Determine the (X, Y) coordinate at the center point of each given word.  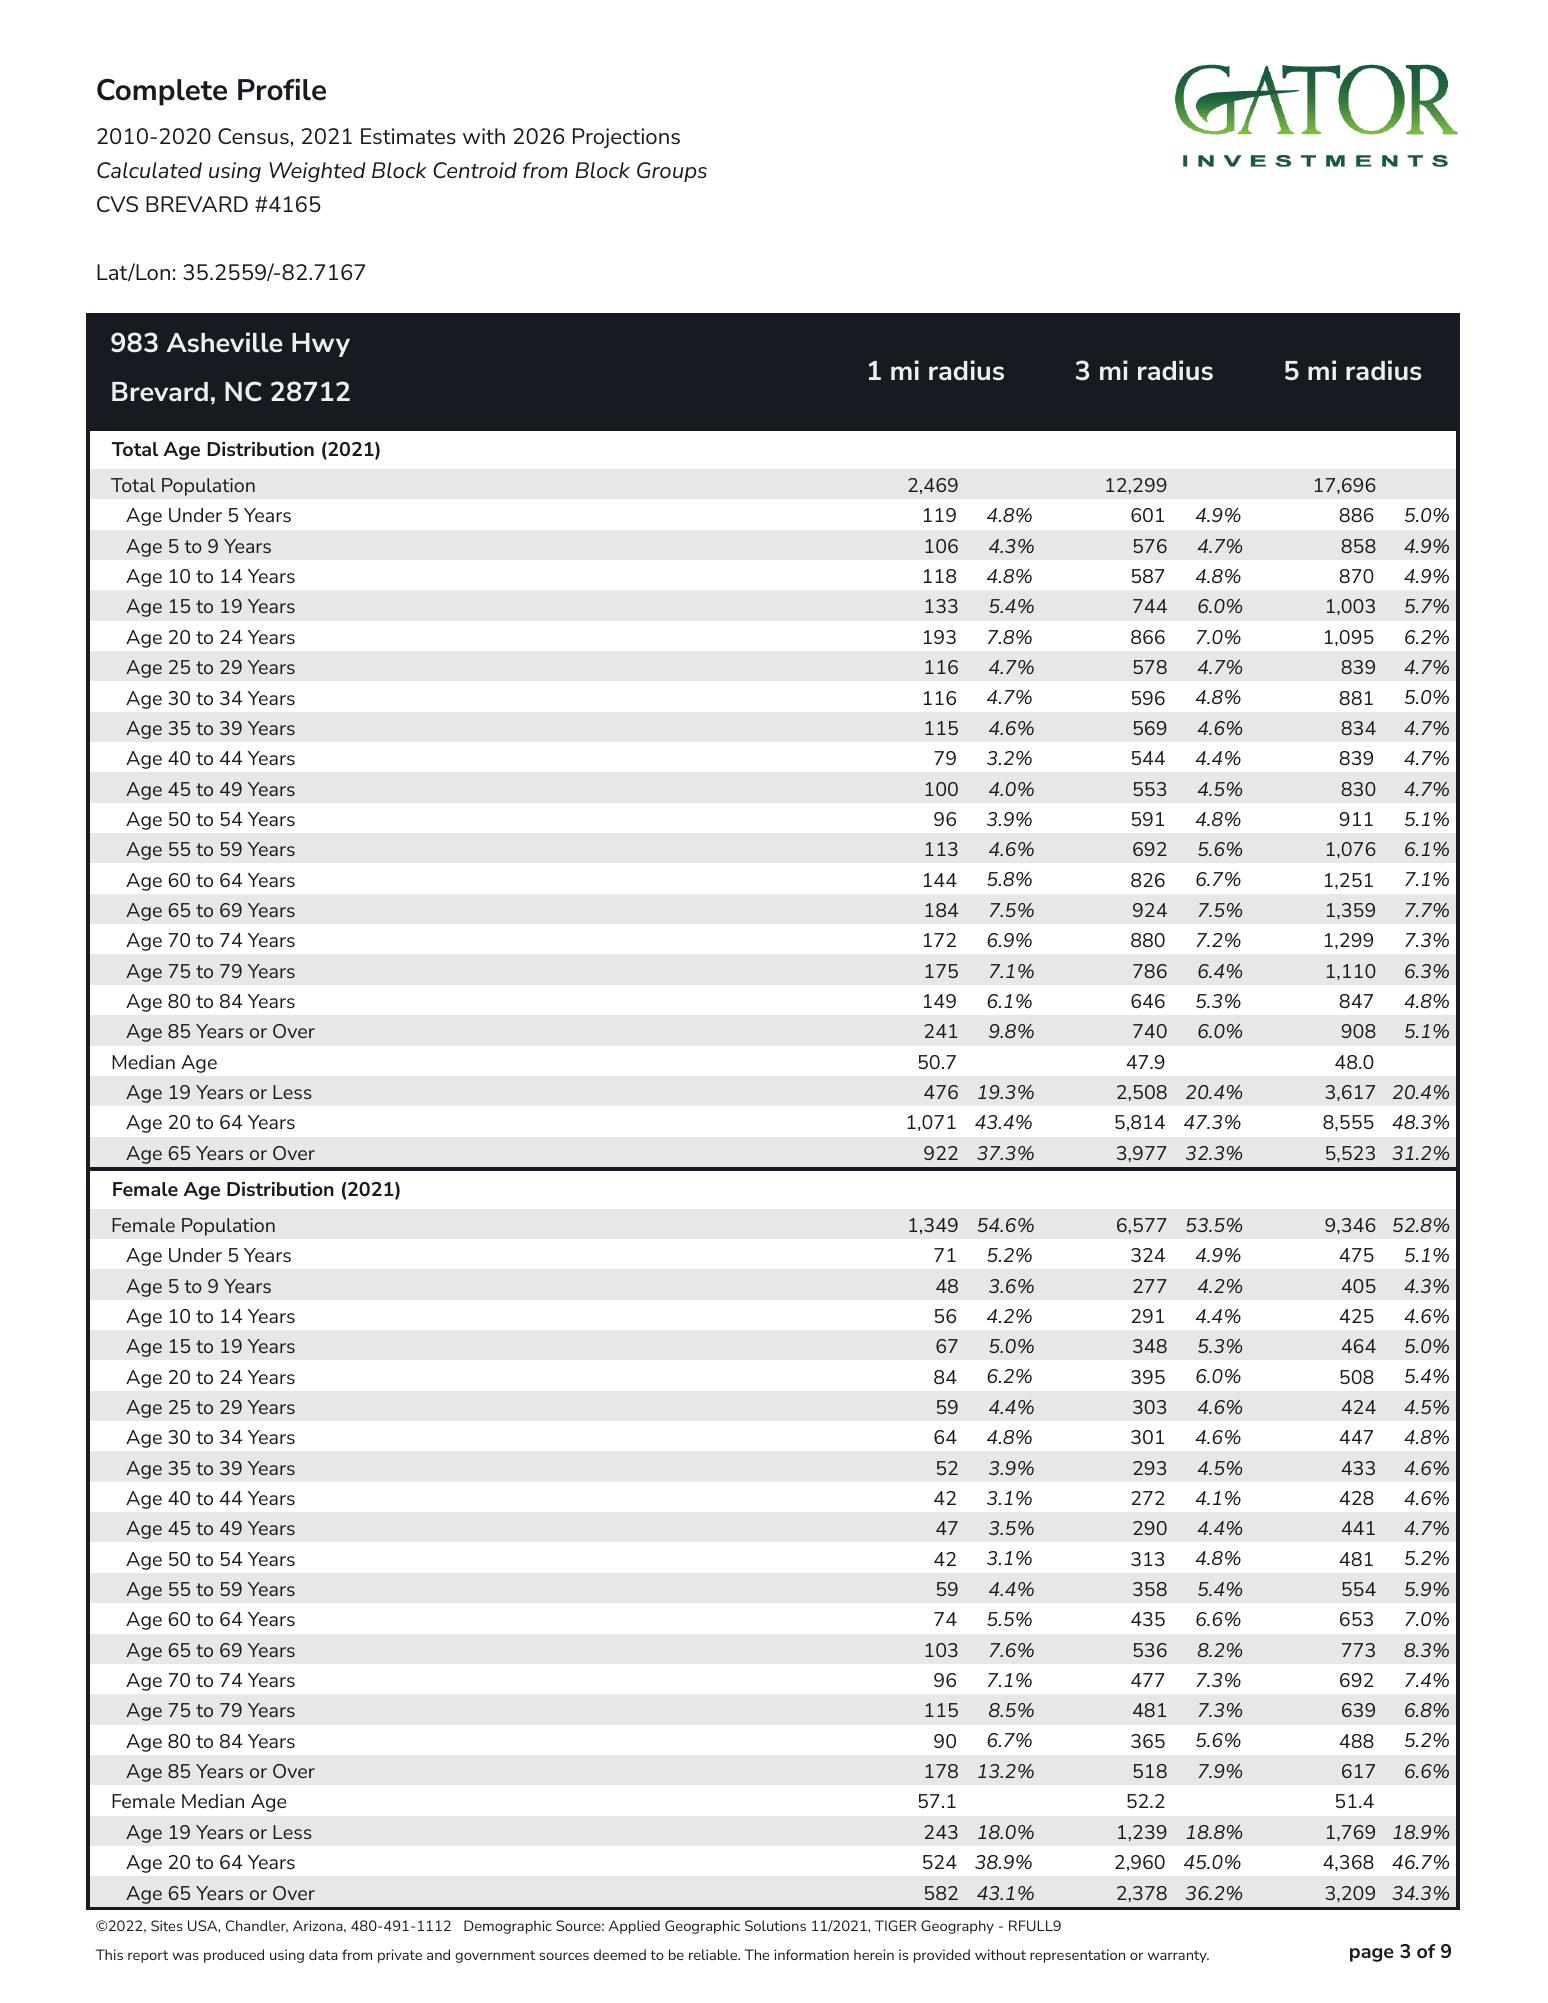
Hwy (321, 345)
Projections (626, 138)
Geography (957, 1927)
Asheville (224, 342)
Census (253, 136)
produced (234, 1956)
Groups (672, 172)
